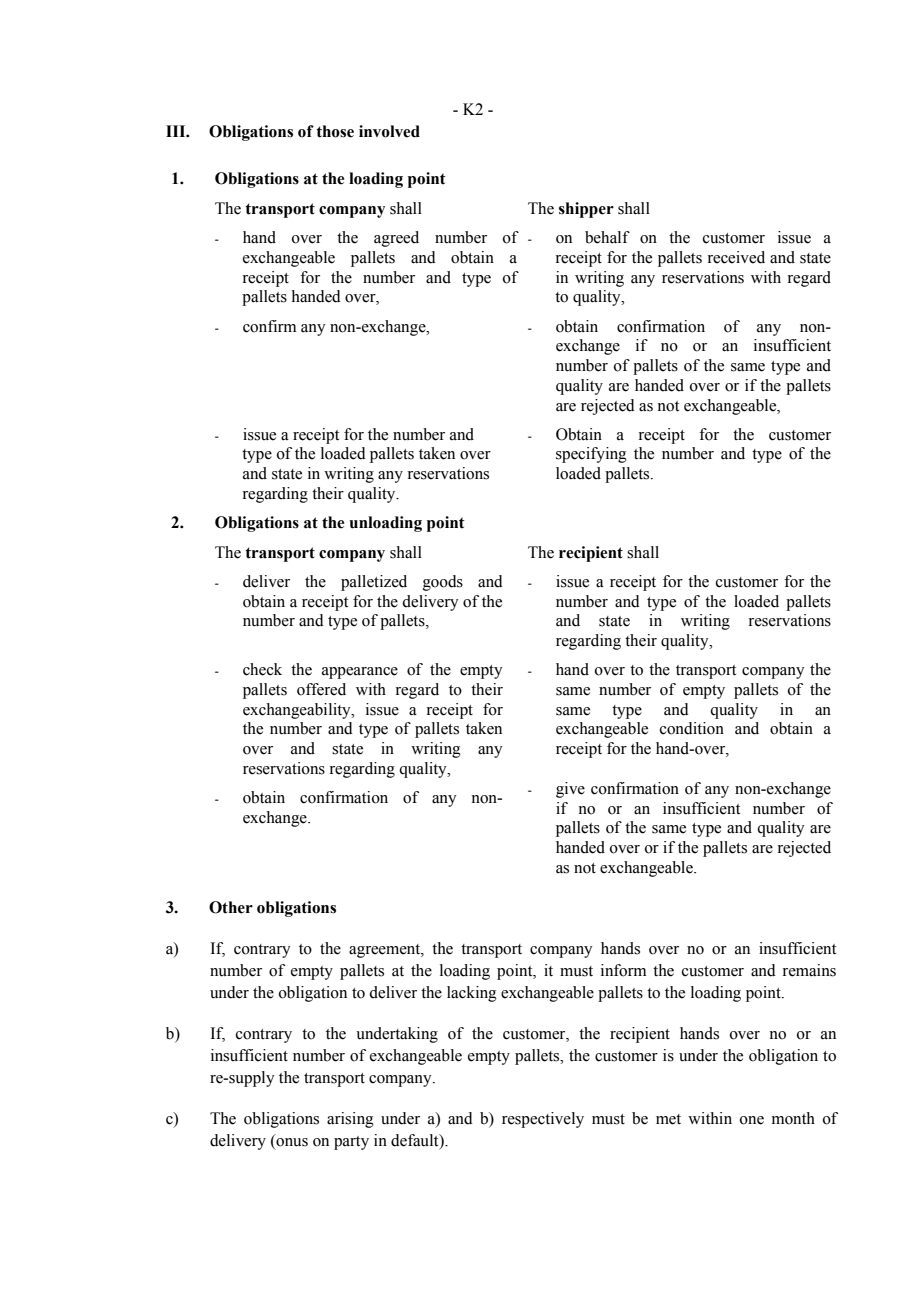 Image resolution: width=924 pixels, height=1308 pixels. What do you see at coordinates (692, 728) in the screenshot?
I see `condition` at bounding box center [692, 728].
